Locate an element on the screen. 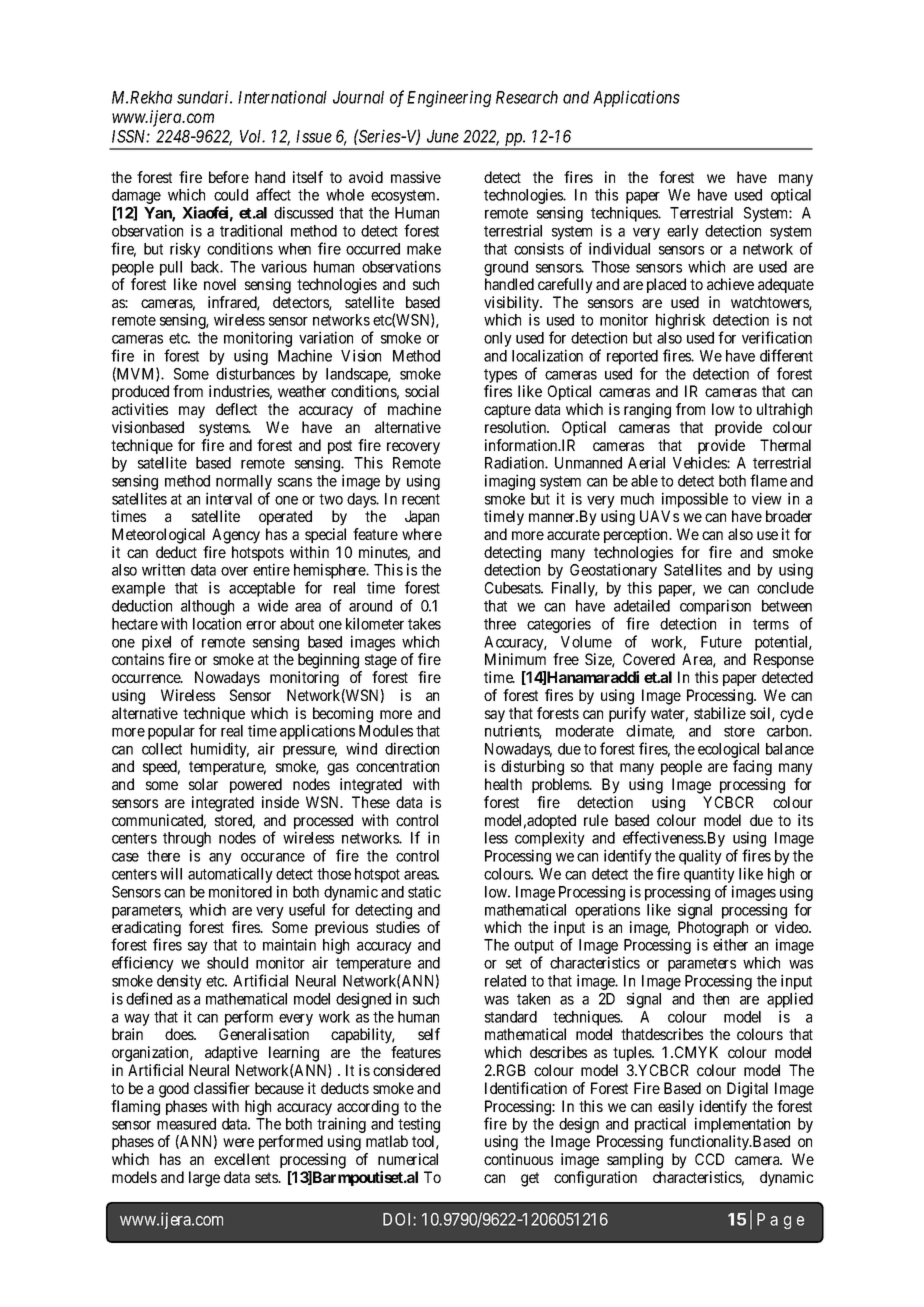 Image resolution: width=924 pixels, height=1307 pixels. impossible is located at coordinates (694, 501).
